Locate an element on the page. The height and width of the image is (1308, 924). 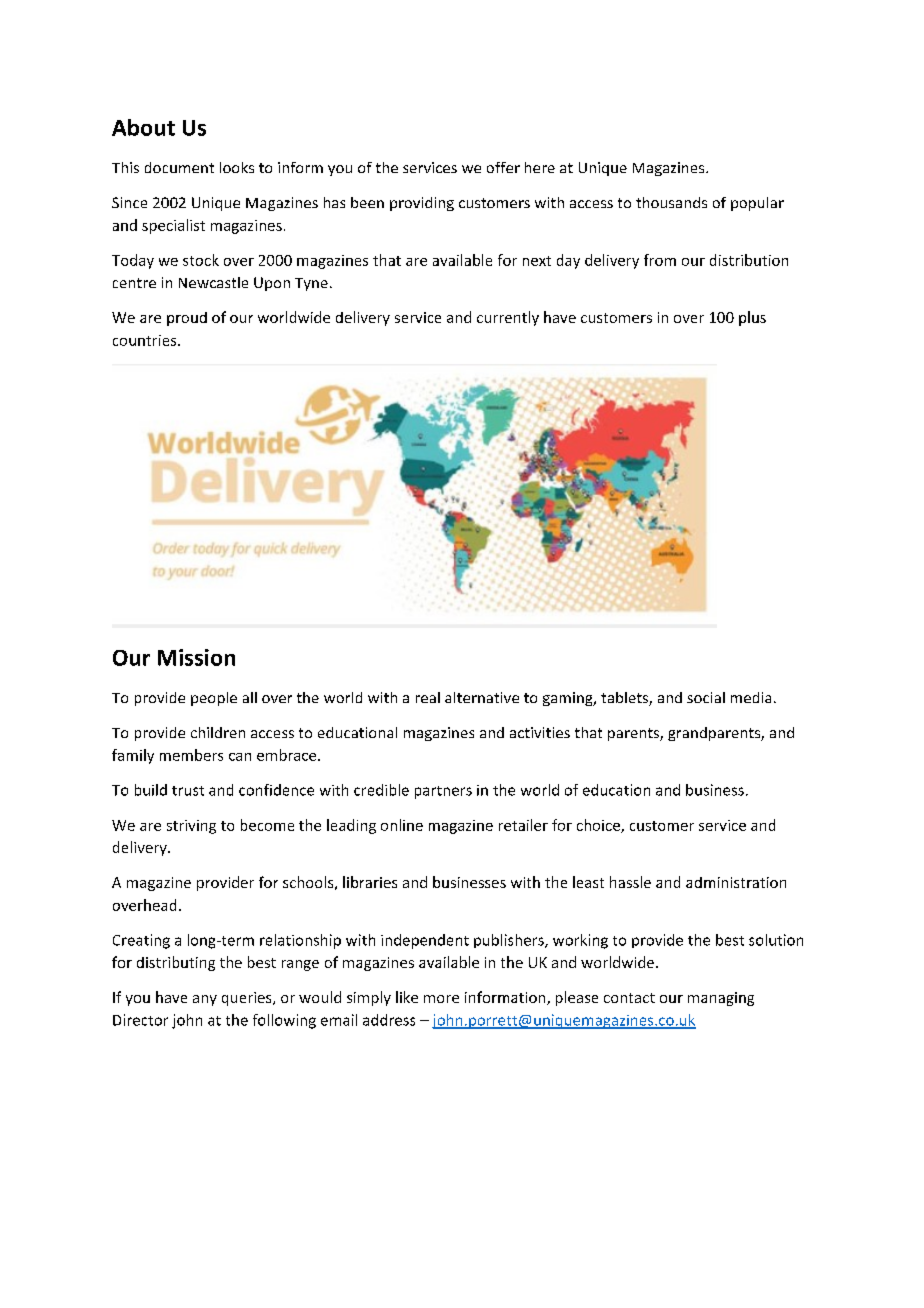
choice is located at coordinates (599, 826).
